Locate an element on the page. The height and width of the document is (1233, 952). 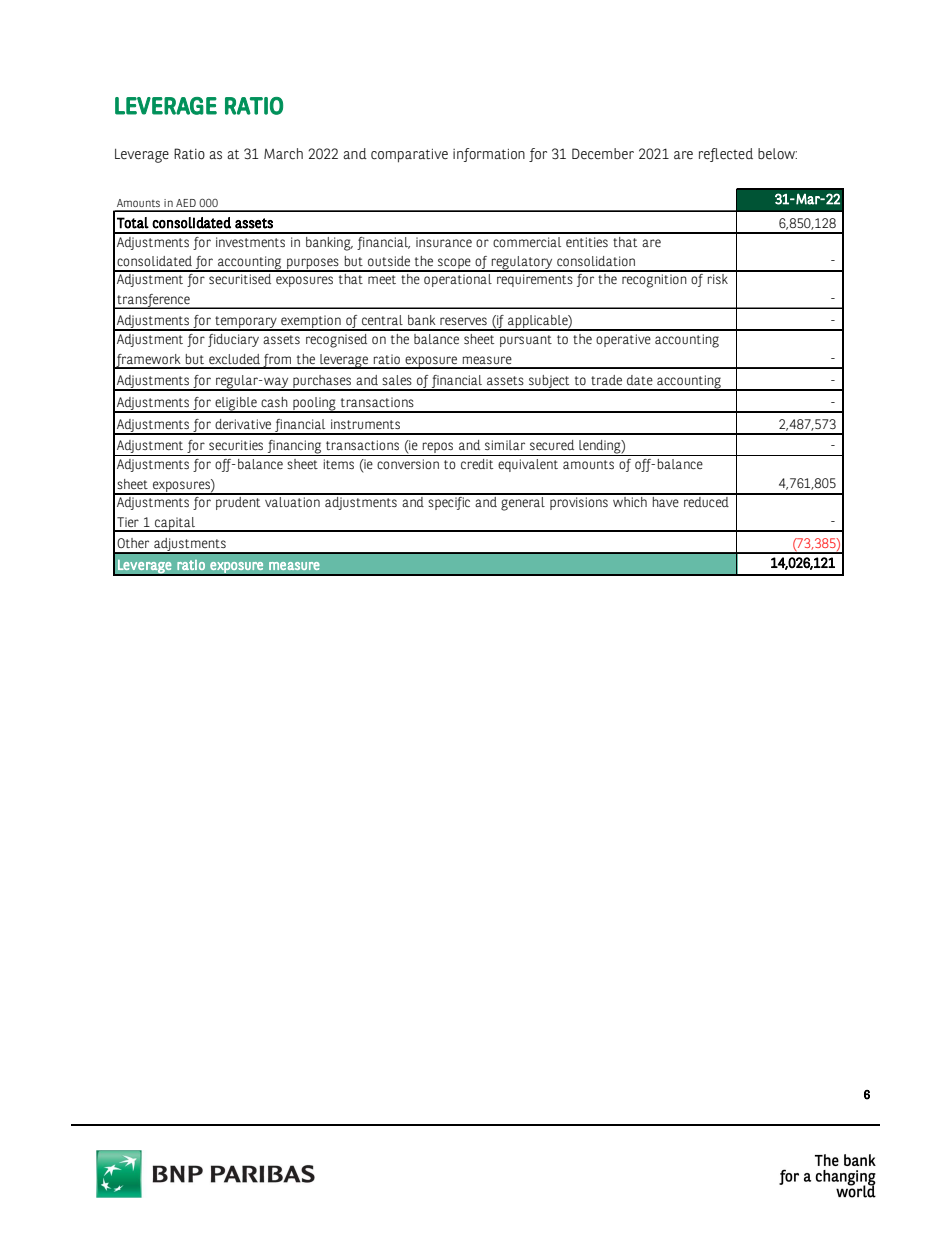
trade is located at coordinates (606, 380).
